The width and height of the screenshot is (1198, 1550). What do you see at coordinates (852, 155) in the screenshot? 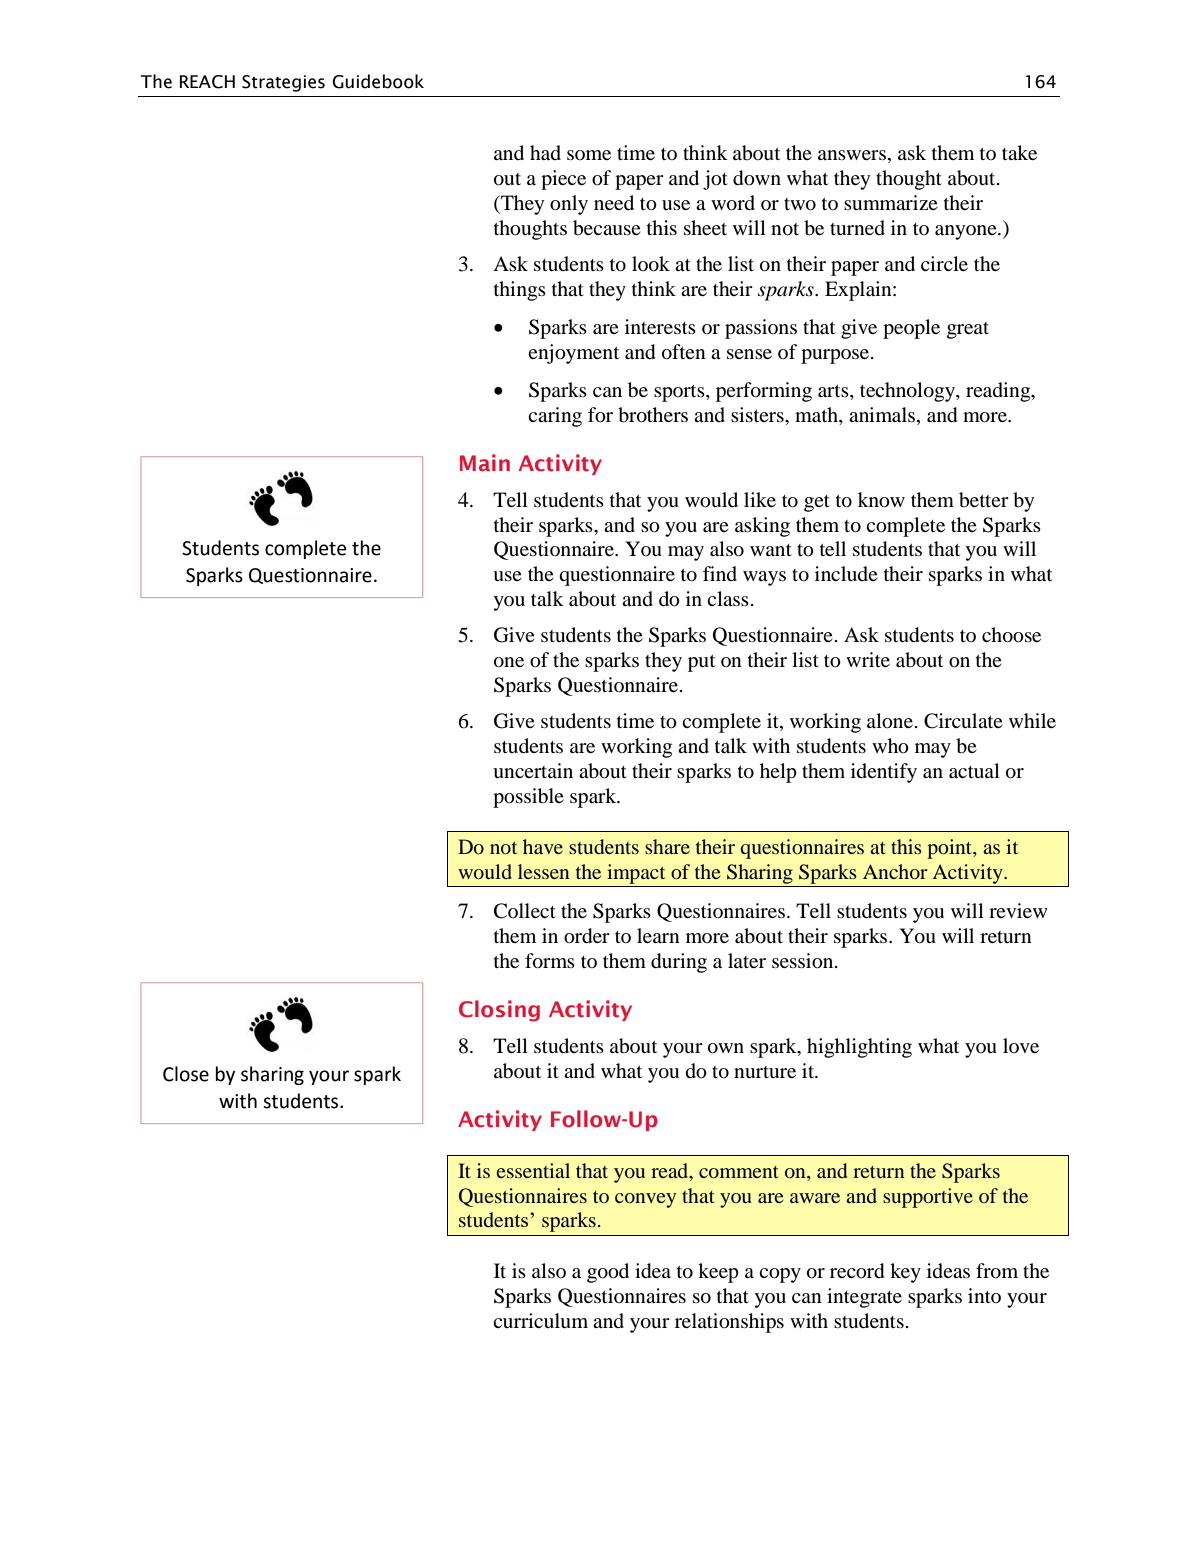
I see `answers` at bounding box center [852, 155].
